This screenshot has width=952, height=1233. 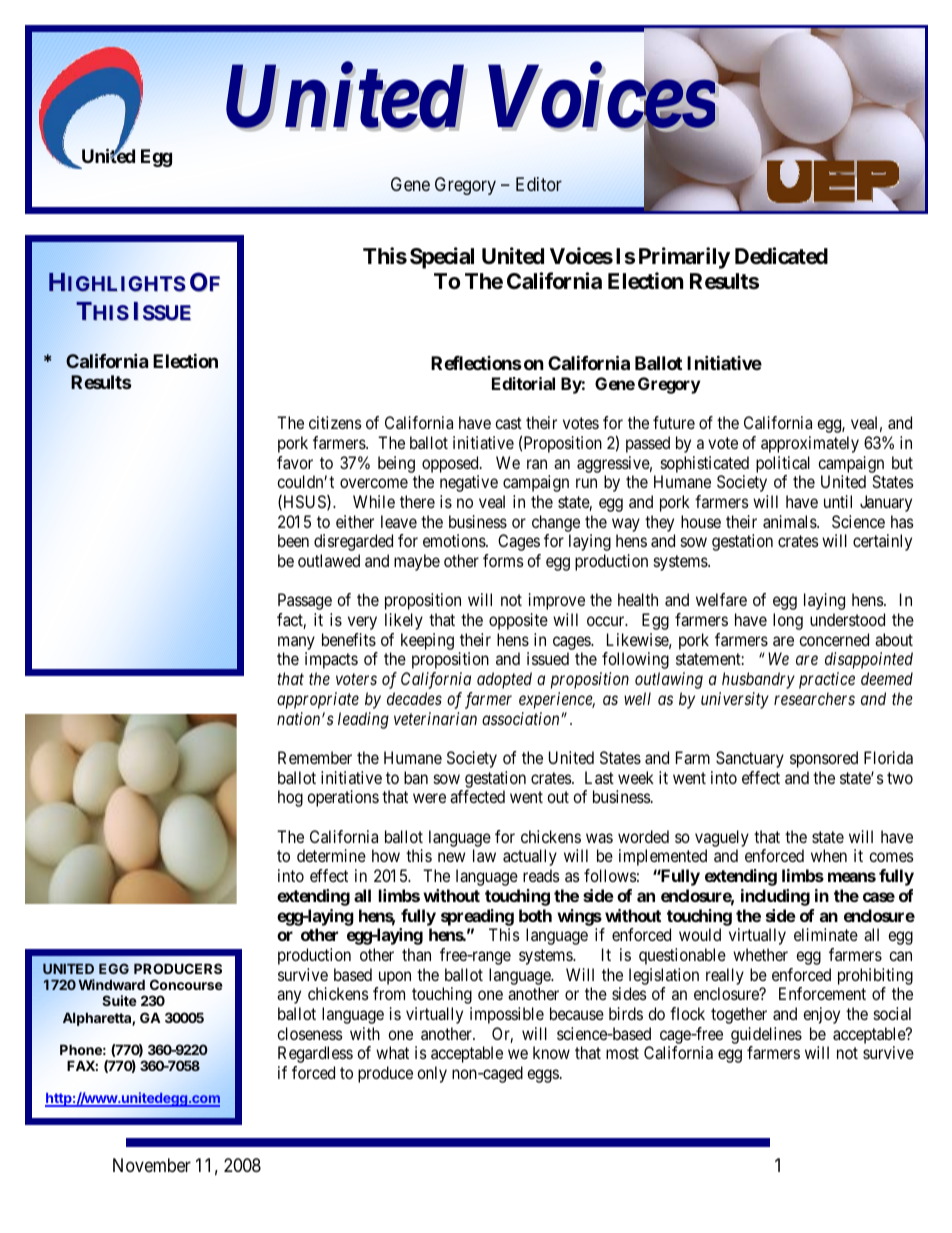 What do you see at coordinates (503, 560) in the screenshot?
I see `forms` at bounding box center [503, 560].
